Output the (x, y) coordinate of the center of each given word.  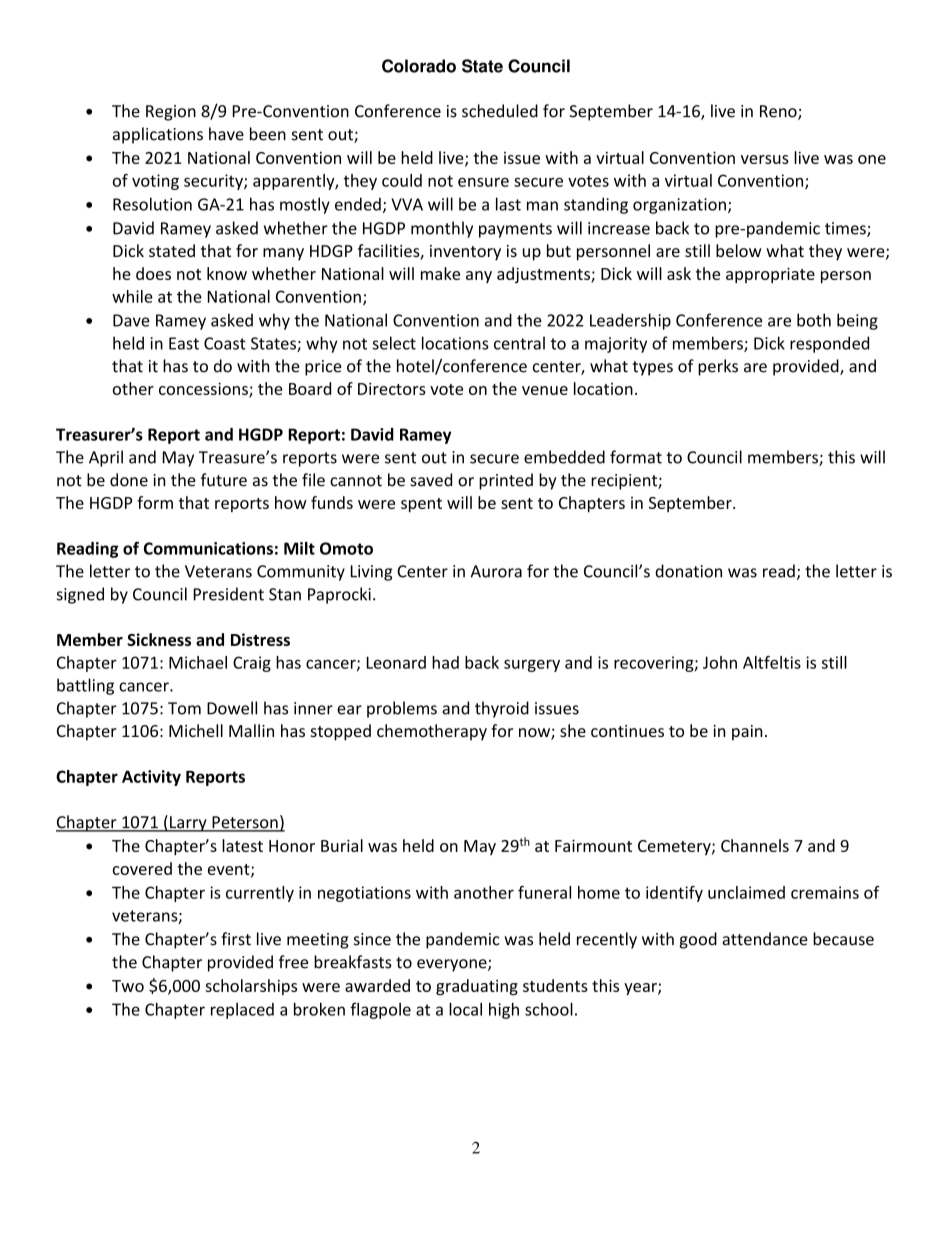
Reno (779, 112)
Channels (755, 845)
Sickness (159, 639)
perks (718, 367)
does (153, 273)
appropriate (770, 275)
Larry (188, 824)
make (440, 273)
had (445, 662)
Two (128, 986)
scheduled (500, 111)
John (720, 662)
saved (431, 480)
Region (171, 113)
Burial (342, 845)
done (129, 480)
